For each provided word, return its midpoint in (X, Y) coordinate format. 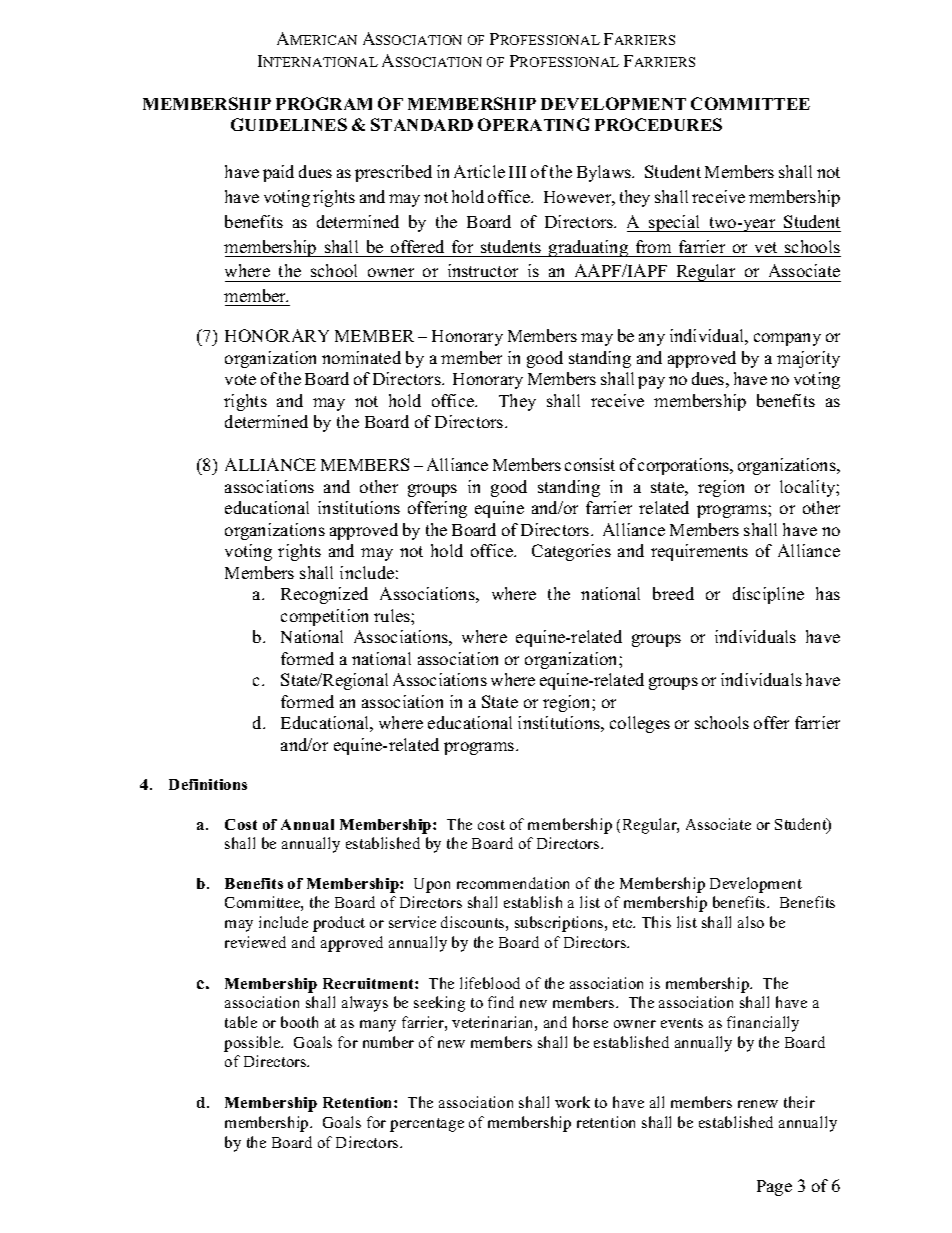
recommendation (513, 883)
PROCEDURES (658, 124)
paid (278, 173)
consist (590, 464)
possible (253, 1044)
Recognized (324, 595)
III (517, 172)
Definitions (208, 784)
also (751, 922)
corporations (684, 466)
